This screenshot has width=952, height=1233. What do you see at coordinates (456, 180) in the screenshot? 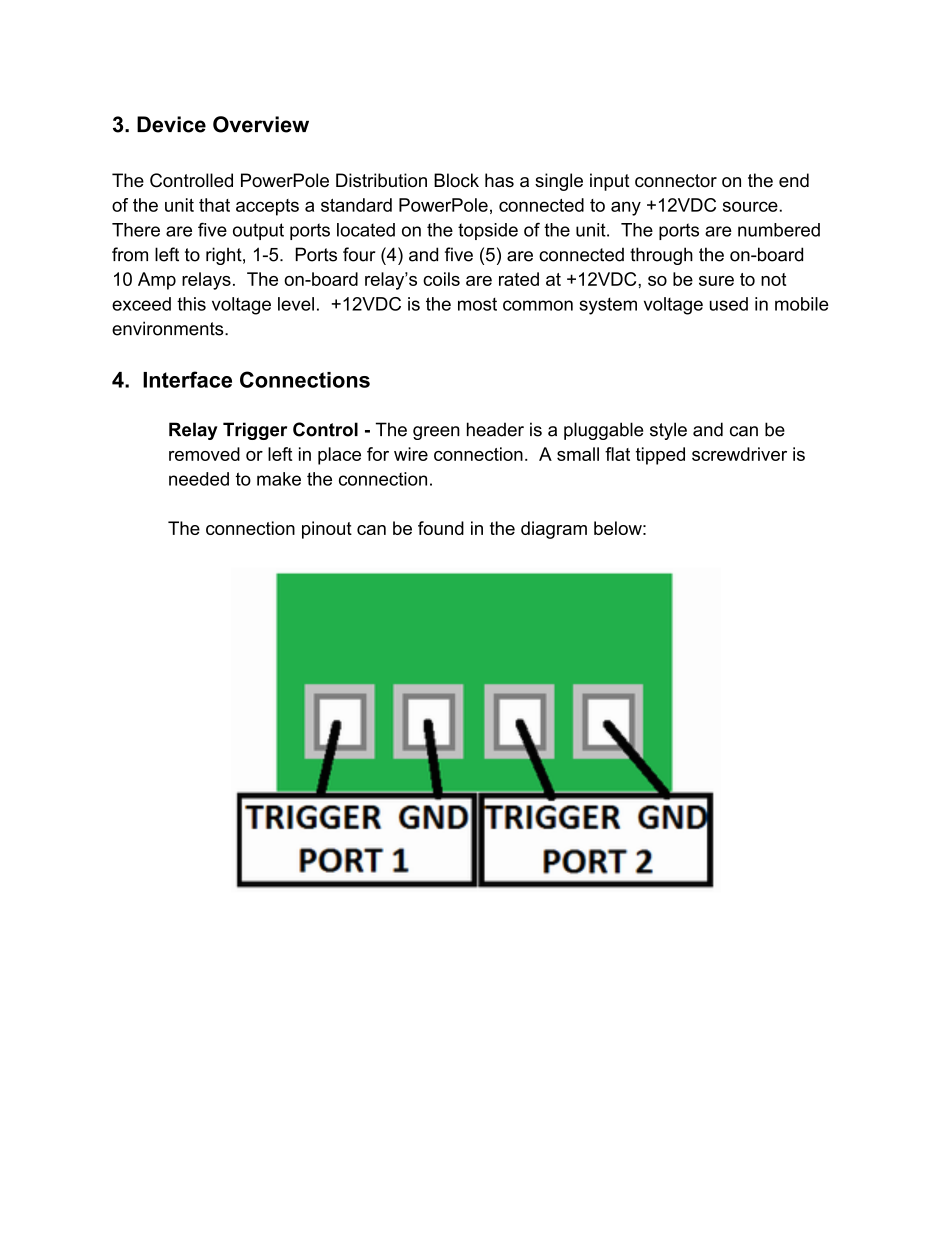
I see `Block` at bounding box center [456, 180].
